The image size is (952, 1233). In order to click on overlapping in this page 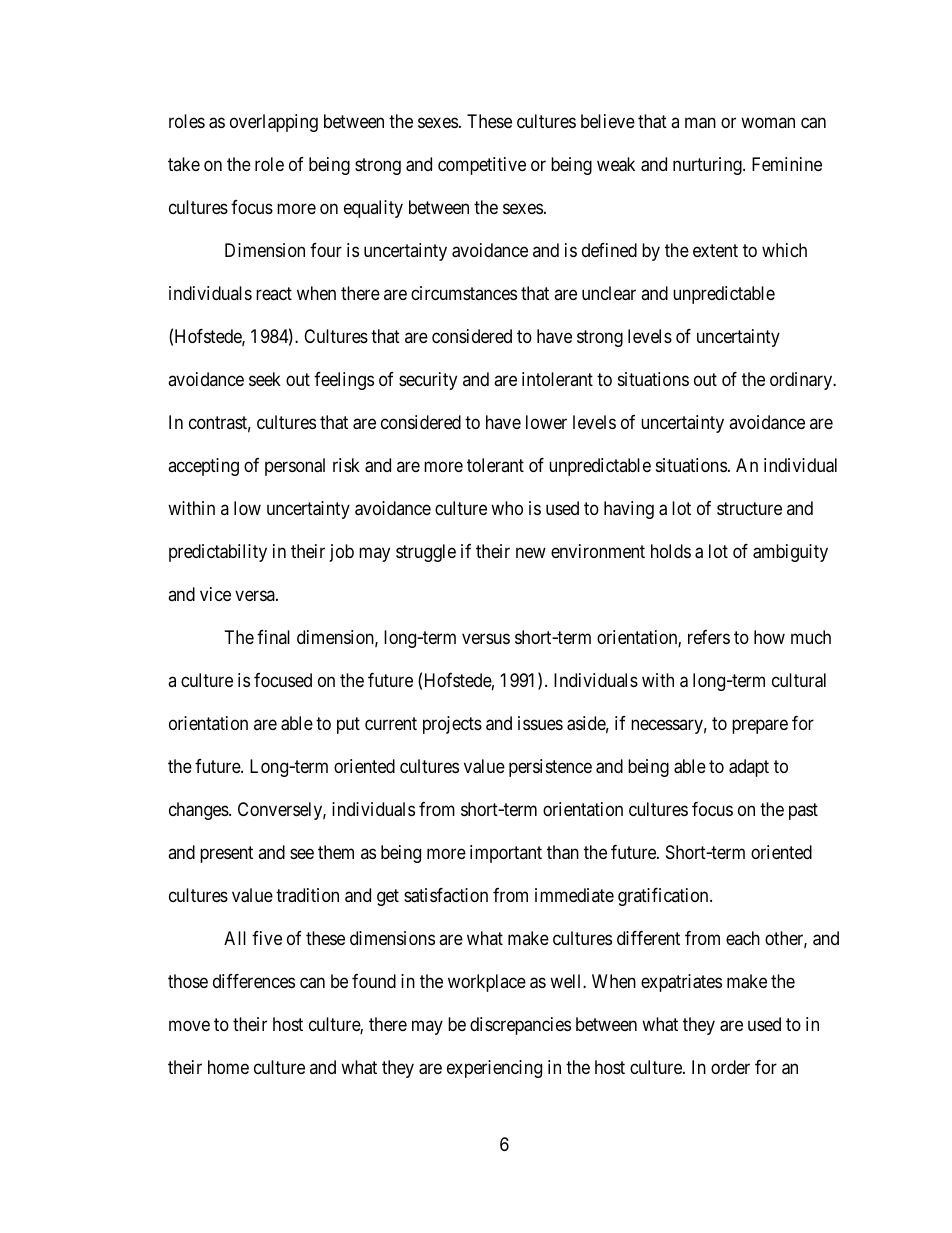, I will do `click(274, 123)`.
